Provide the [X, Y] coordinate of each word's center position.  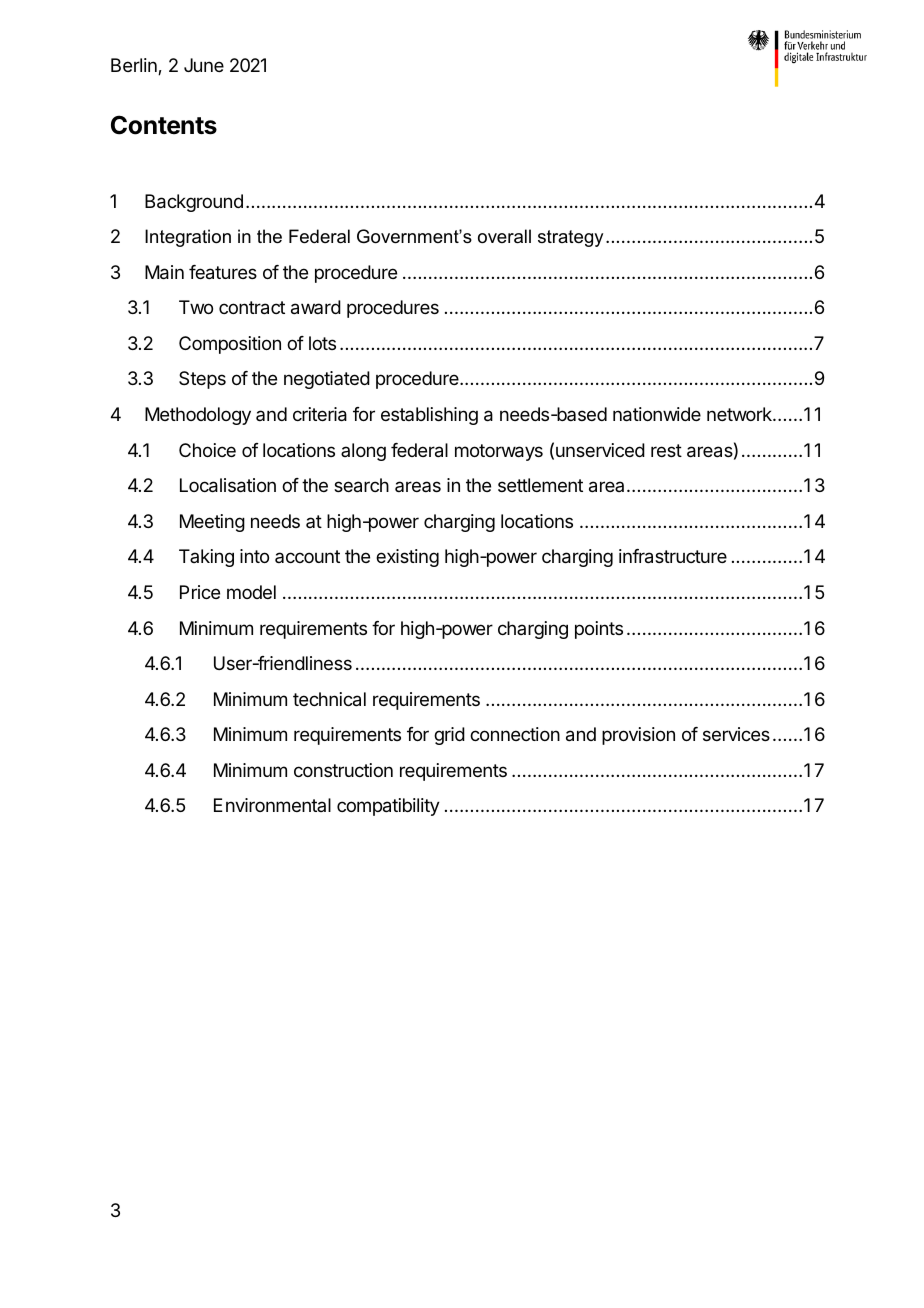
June [204, 65]
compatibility [388, 807]
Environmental [272, 805]
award [316, 307]
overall [504, 236]
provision [638, 736]
